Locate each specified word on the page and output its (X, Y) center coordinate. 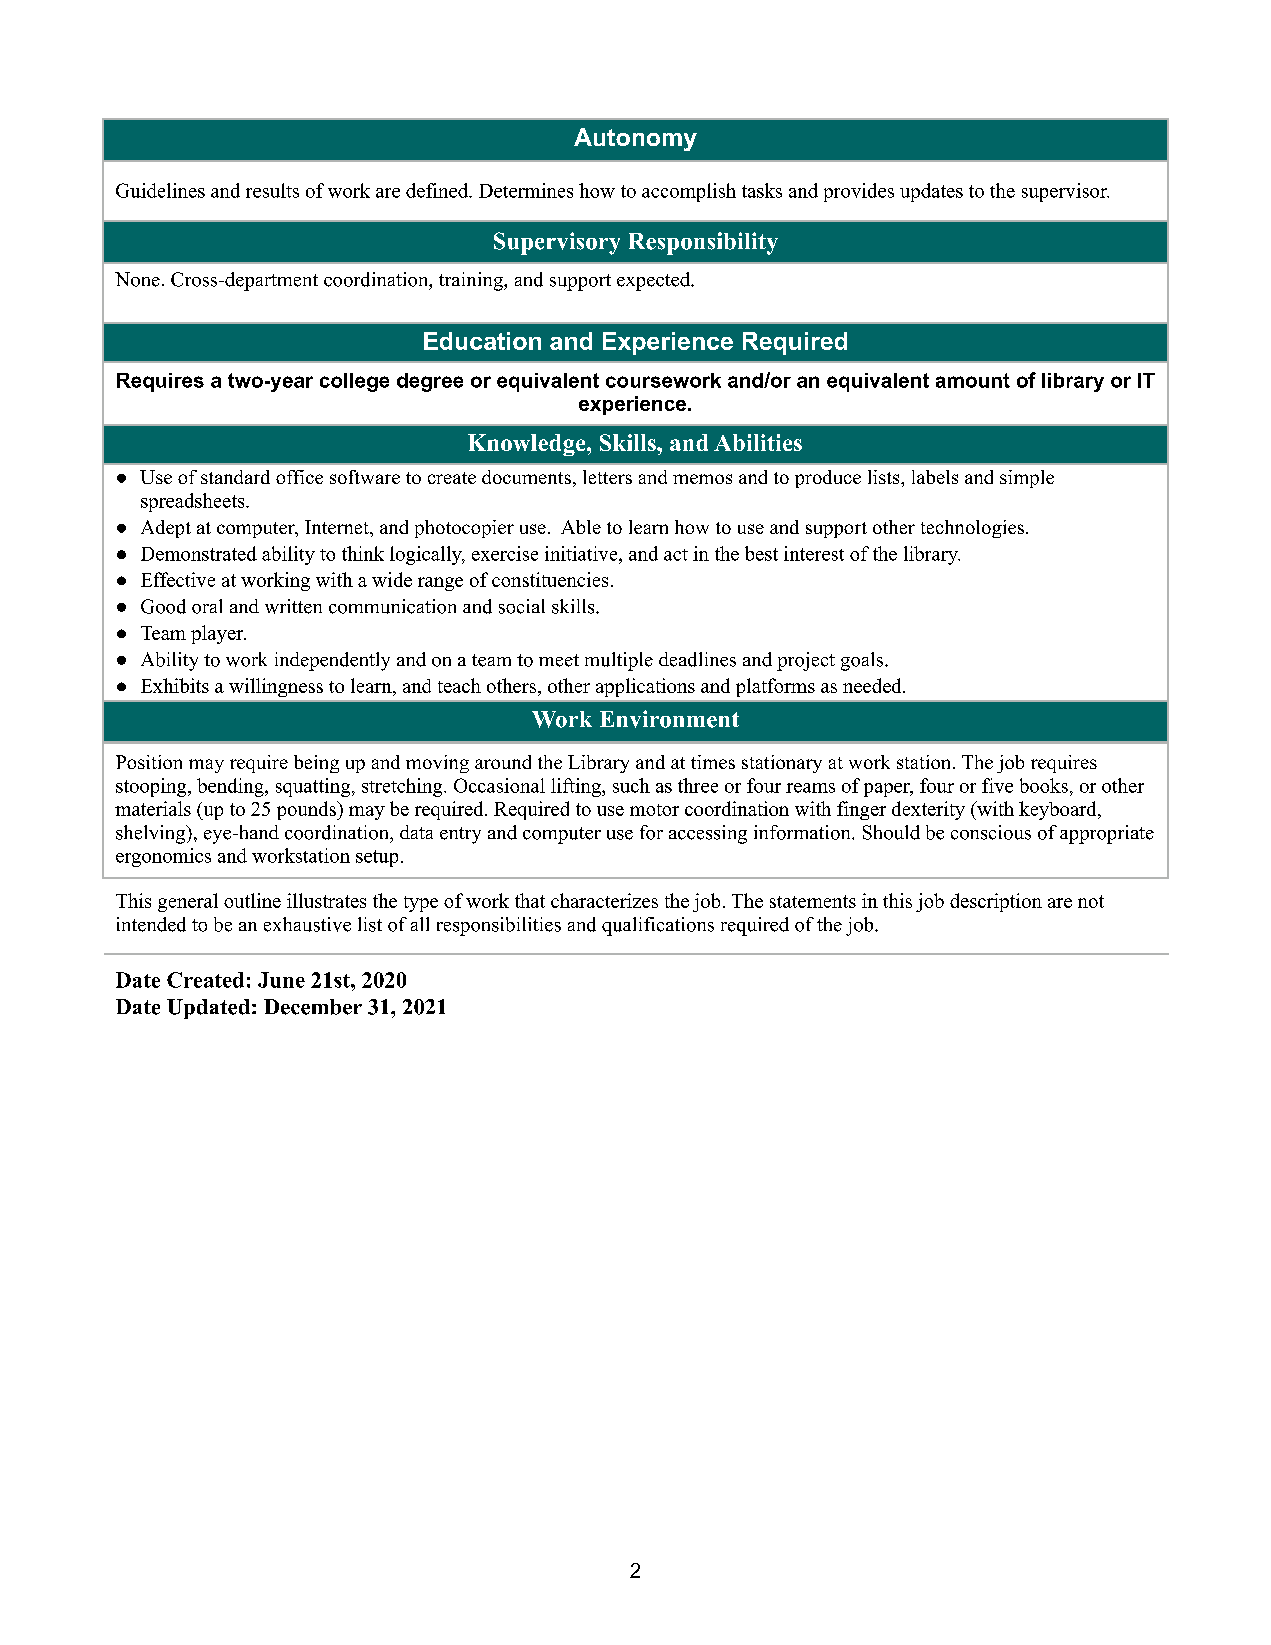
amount (973, 380)
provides (859, 192)
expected (655, 281)
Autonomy (635, 139)
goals (863, 661)
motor (654, 810)
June (281, 980)
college (354, 382)
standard (235, 477)
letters (607, 477)
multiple (619, 661)
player (218, 634)
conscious (991, 832)
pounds (307, 810)
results (272, 190)
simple (1027, 479)
